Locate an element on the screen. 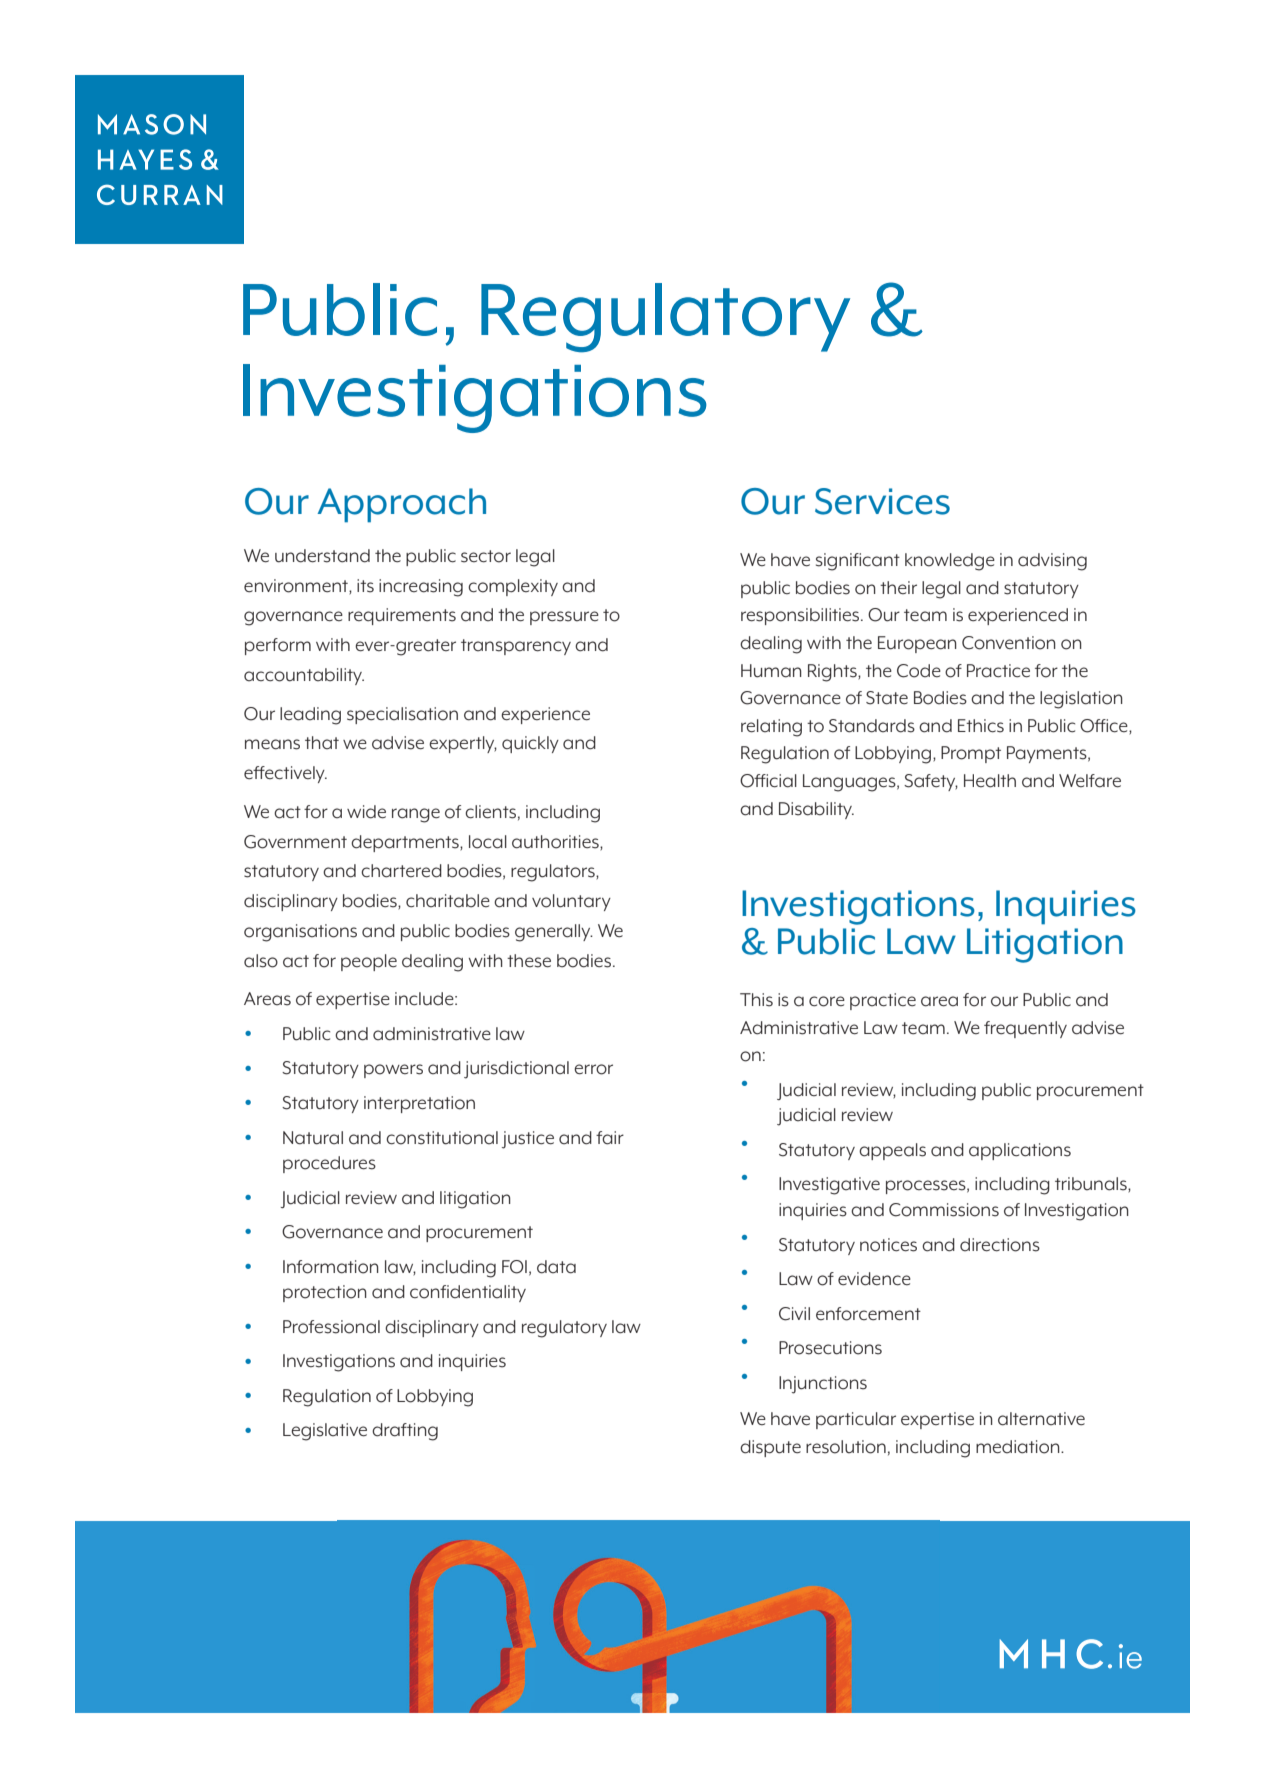  frequently is located at coordinates (1025, 1029).
